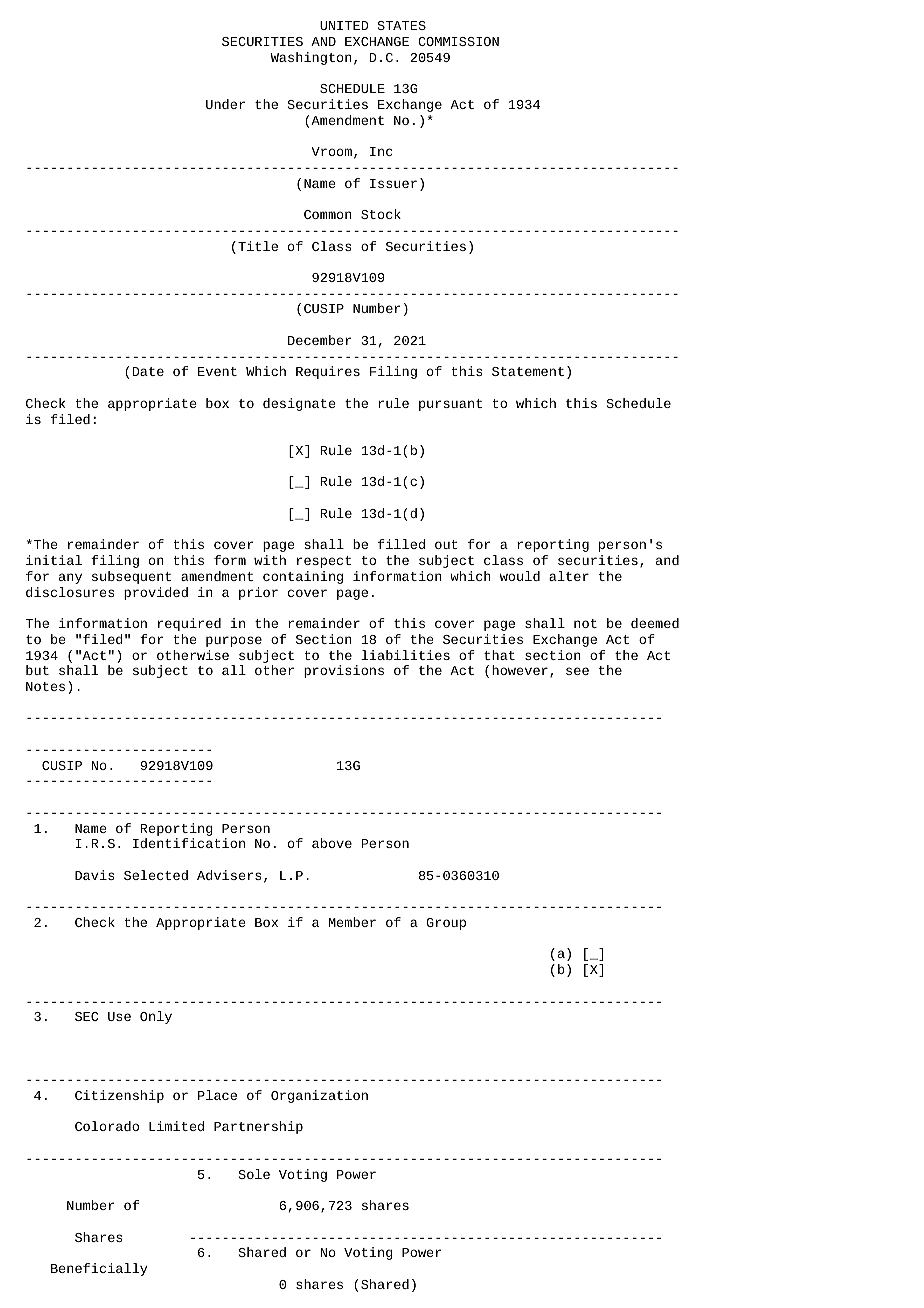  What do you see at coordinates (311, 58) in the document?
I see `Washington` at bounding box center [311, 58].
